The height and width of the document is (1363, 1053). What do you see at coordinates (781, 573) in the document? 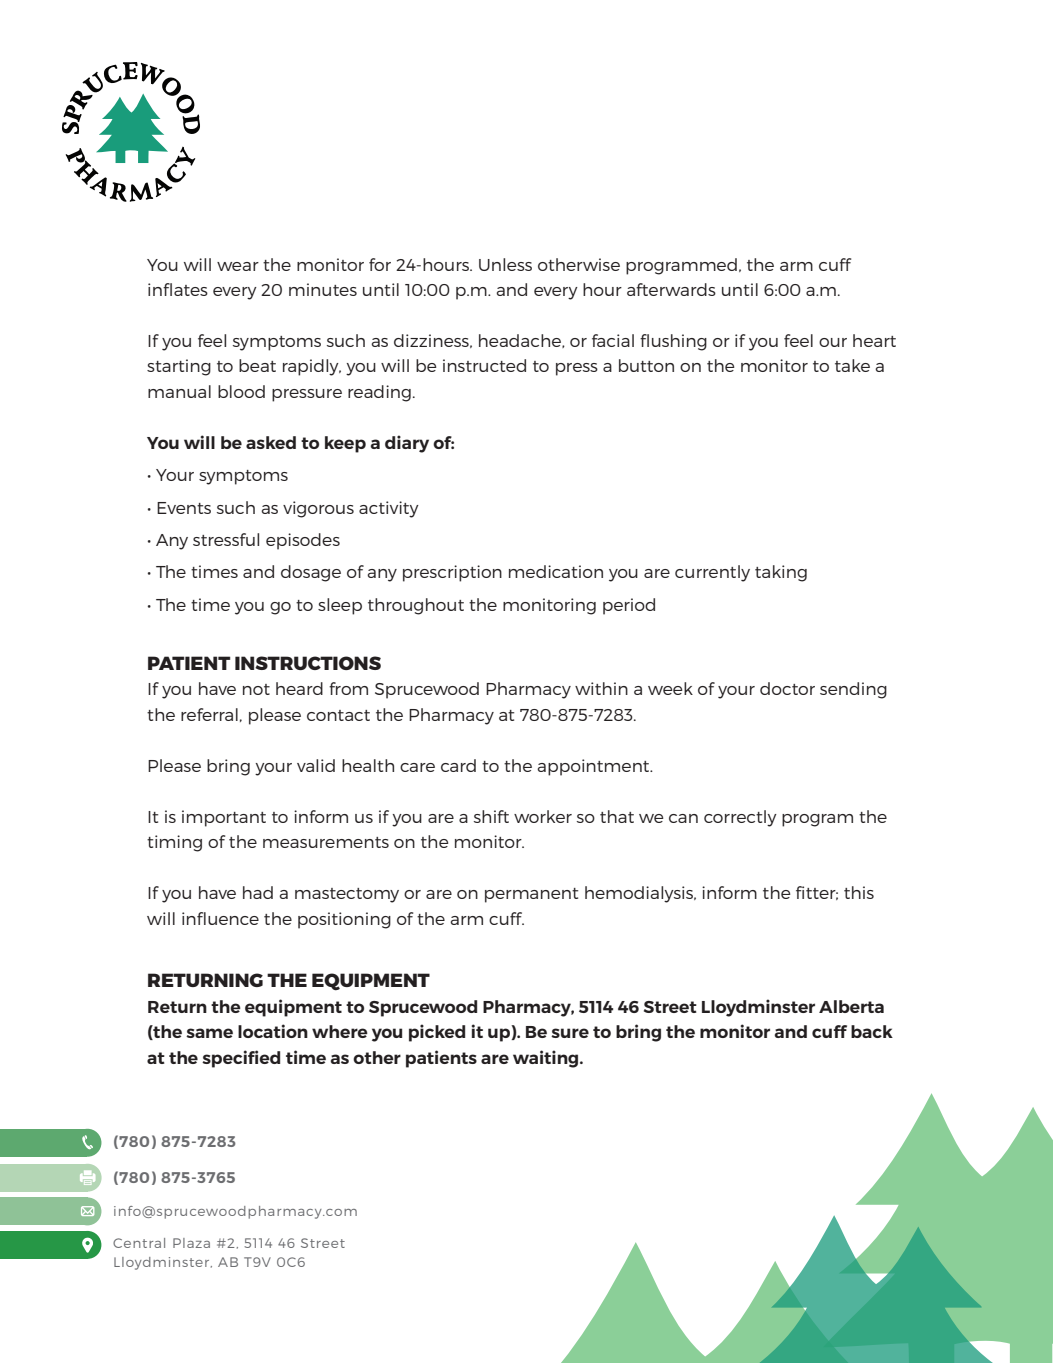
I see `taking` at bounding box center [781, 573].
